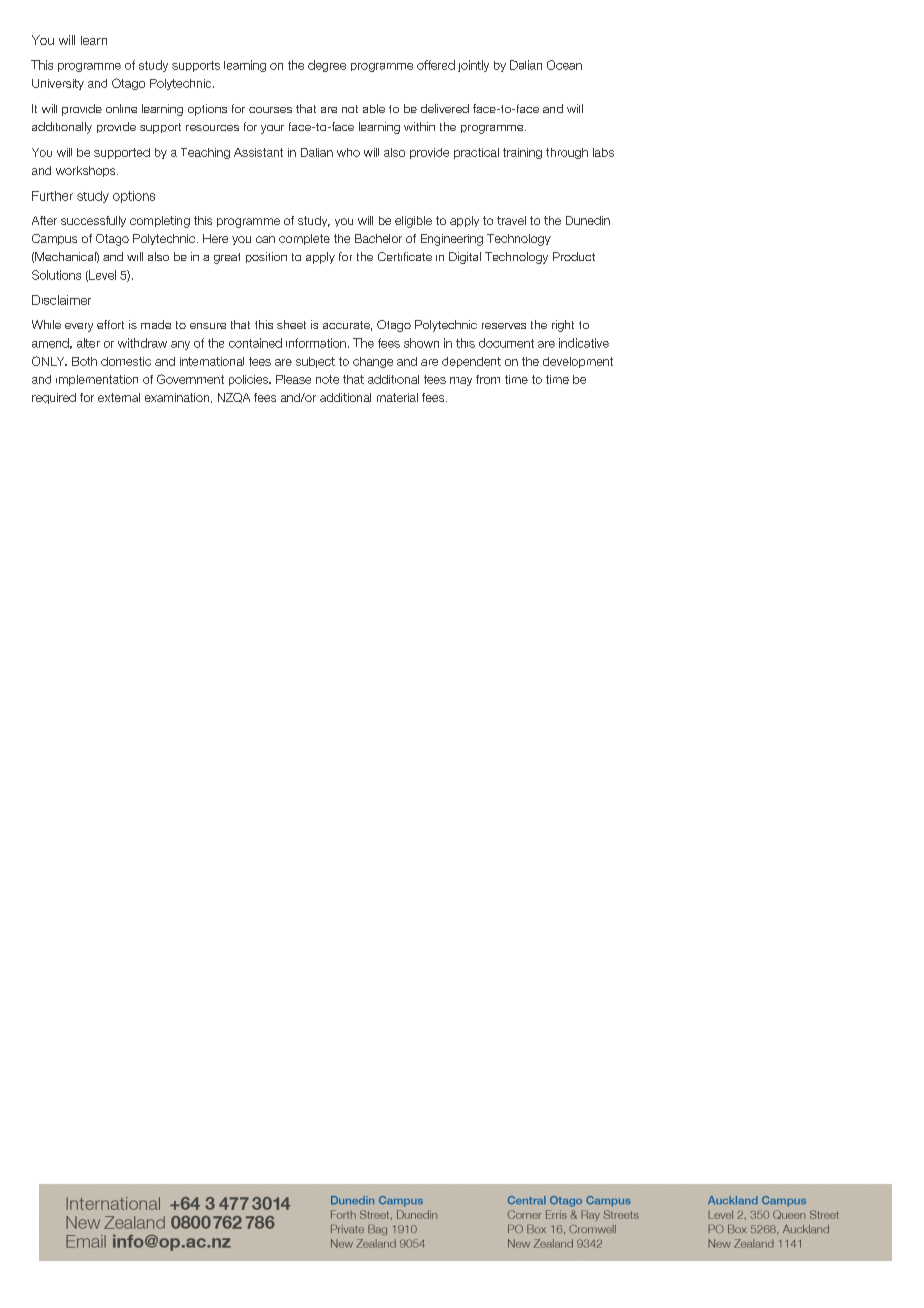 This screenshot has width=924, height=1308. I want to click on workshops, so click(87, 171).
